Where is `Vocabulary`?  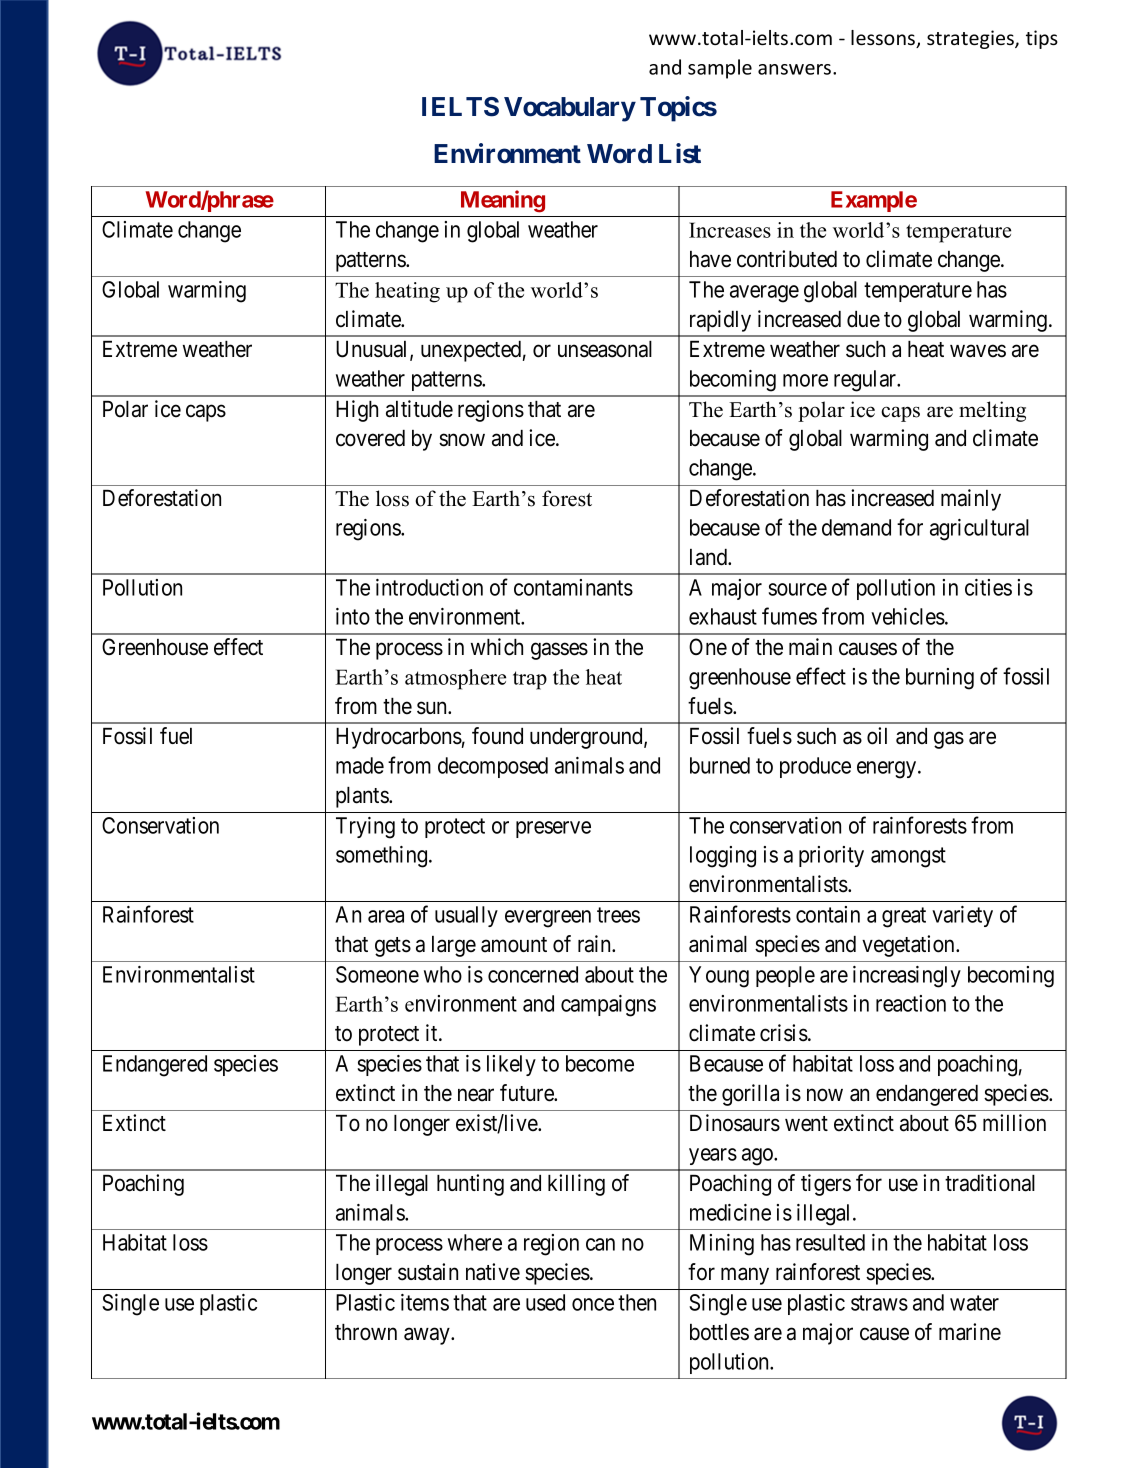
Vocabulary is located at coordinates (570, 109).
